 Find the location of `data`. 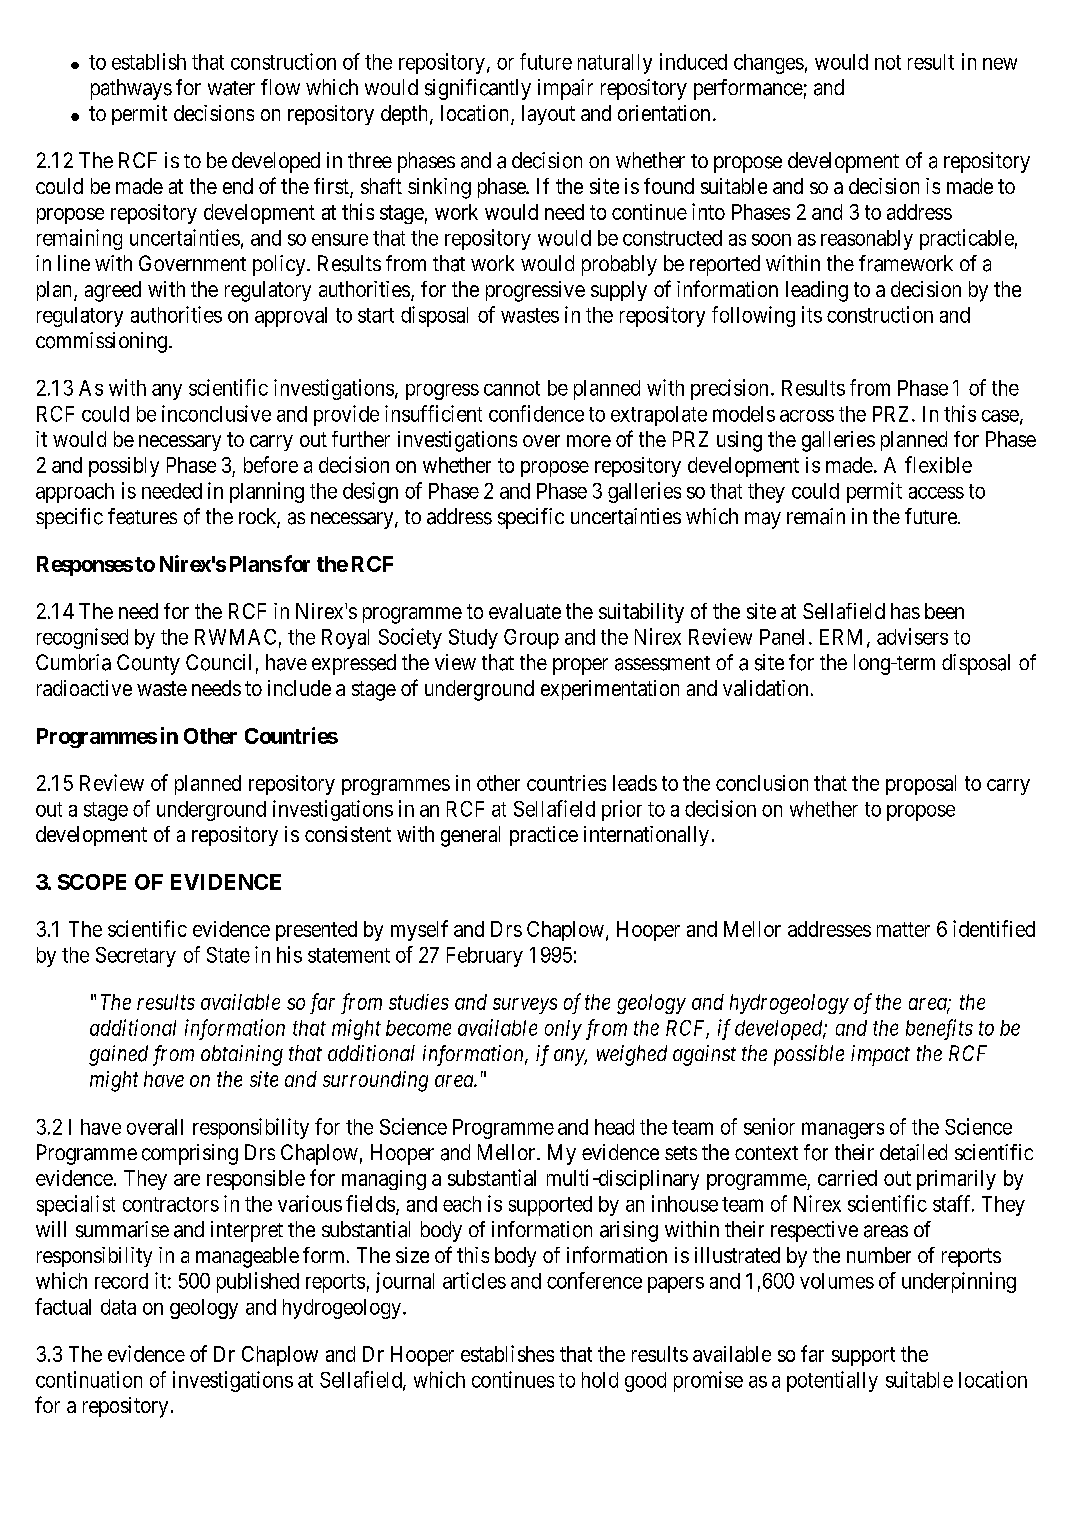

data is located at coordinates (118, 1307).
